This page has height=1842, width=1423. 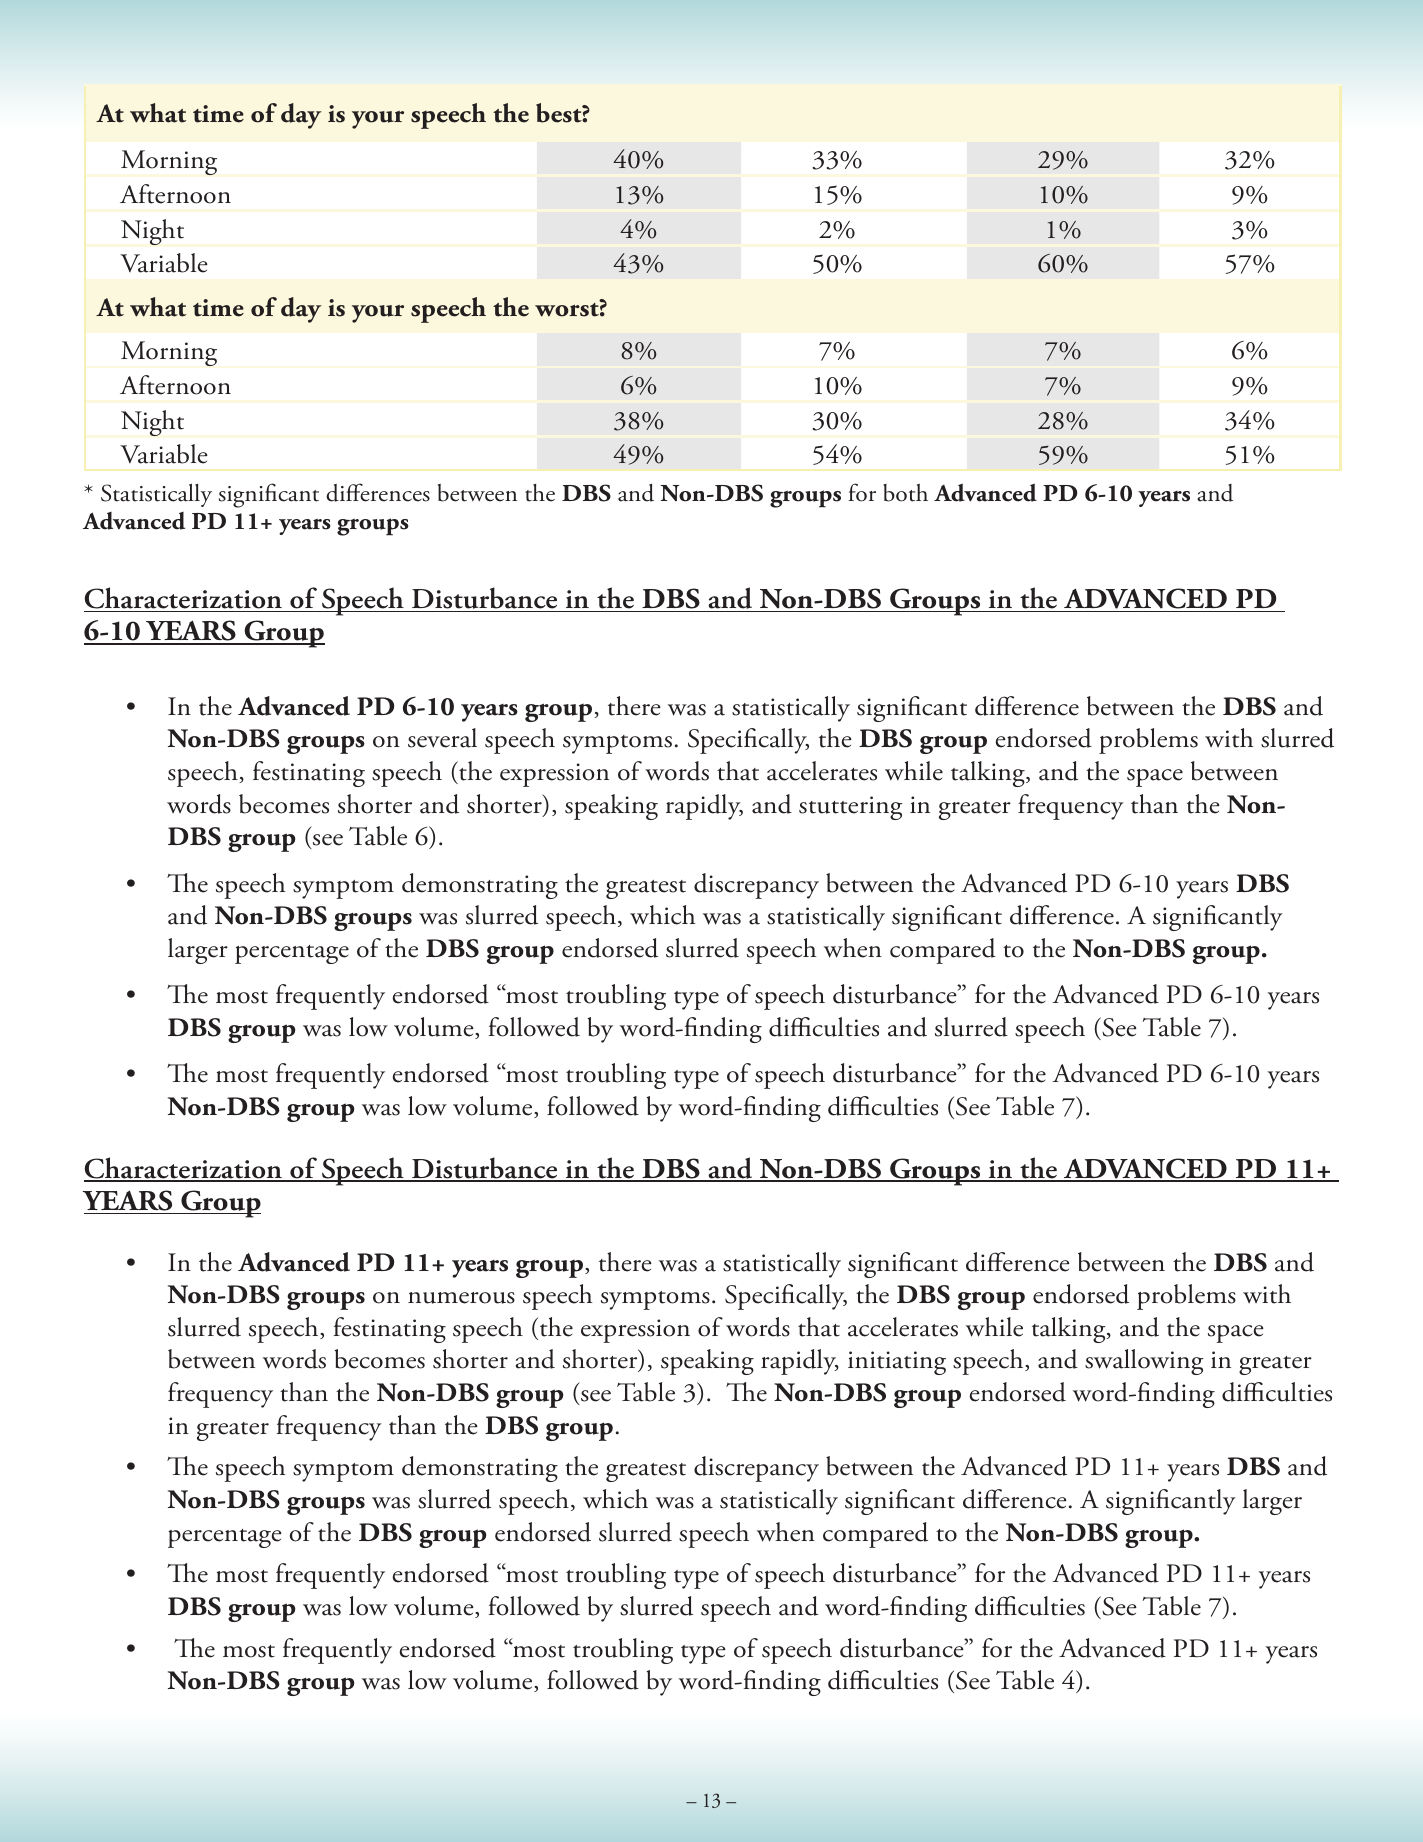 What do you see at coordinates (442, 738) in the page?
I see `several` at bounding box center [442, 738].
